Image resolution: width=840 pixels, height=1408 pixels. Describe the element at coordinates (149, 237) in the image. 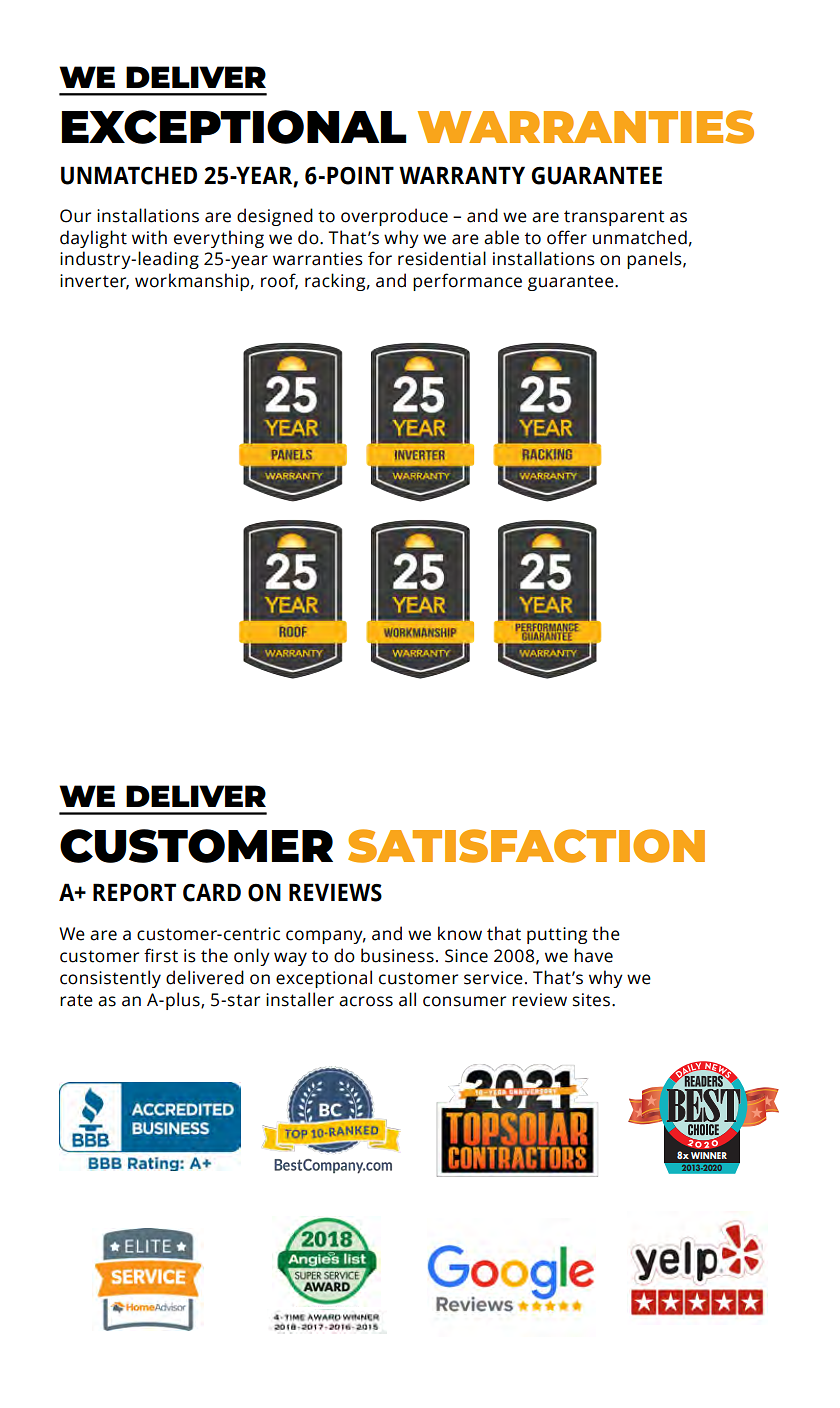

I see `with` at that location.
